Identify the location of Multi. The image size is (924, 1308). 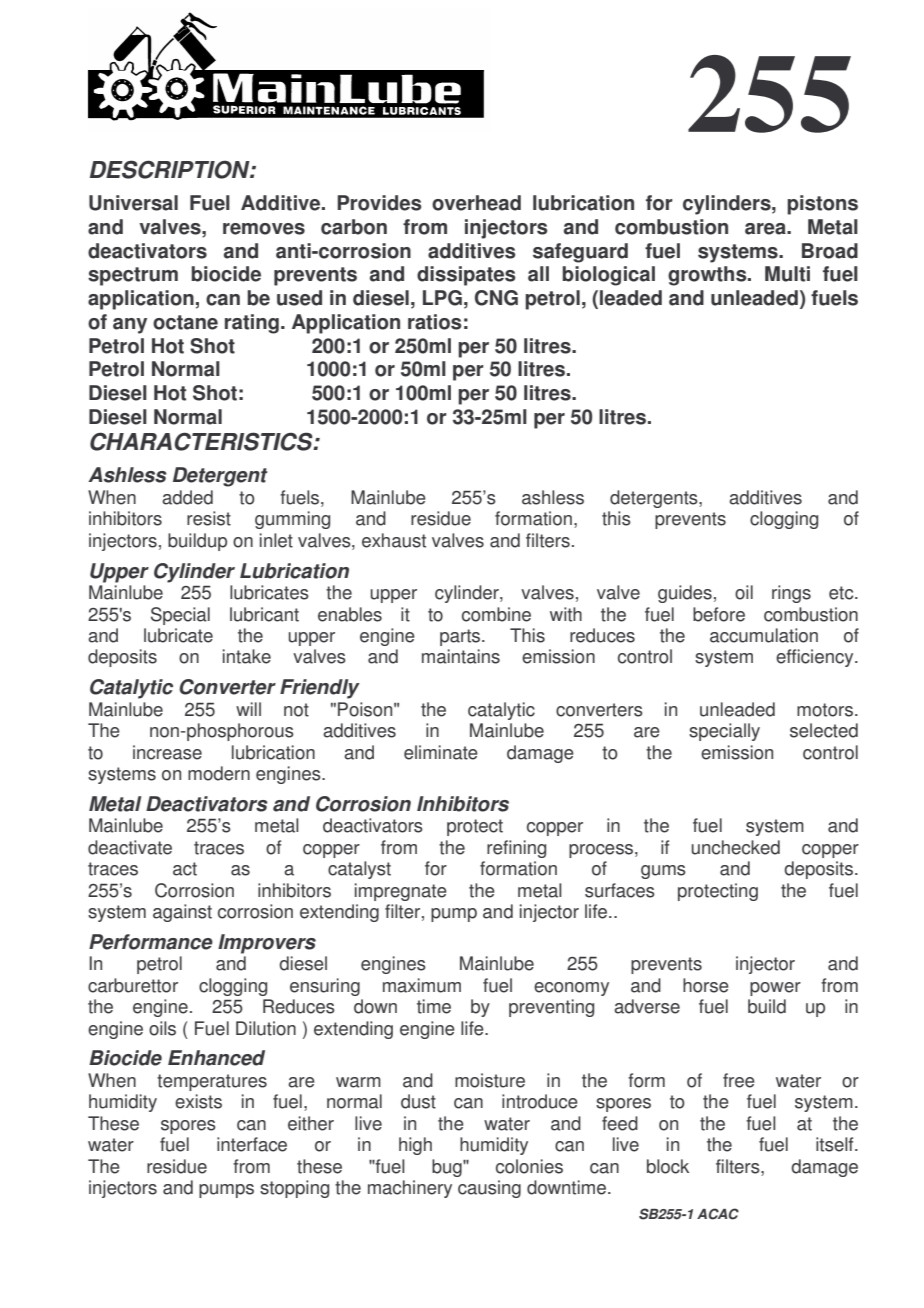
(787, 274).
